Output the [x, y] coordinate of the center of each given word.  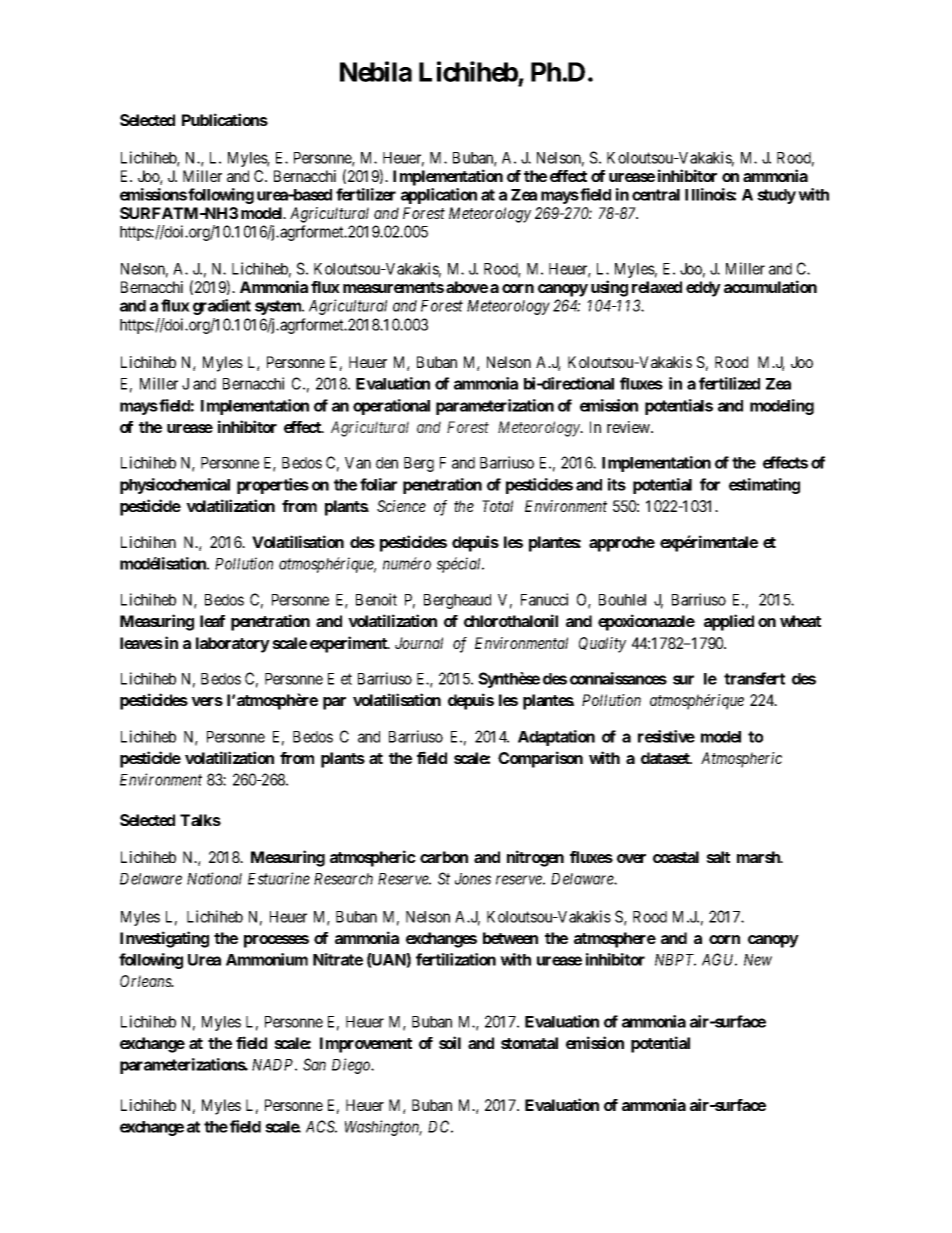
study [776, 196]
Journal [419, 643]
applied [729, 622]
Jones [473, 879]
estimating [764, 486]
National [214, 878]
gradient [222, 307]
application [439, 196]
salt [718, 857]
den [387, 463]
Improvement [366, 1045]
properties [273, 486]
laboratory [233, 645]
